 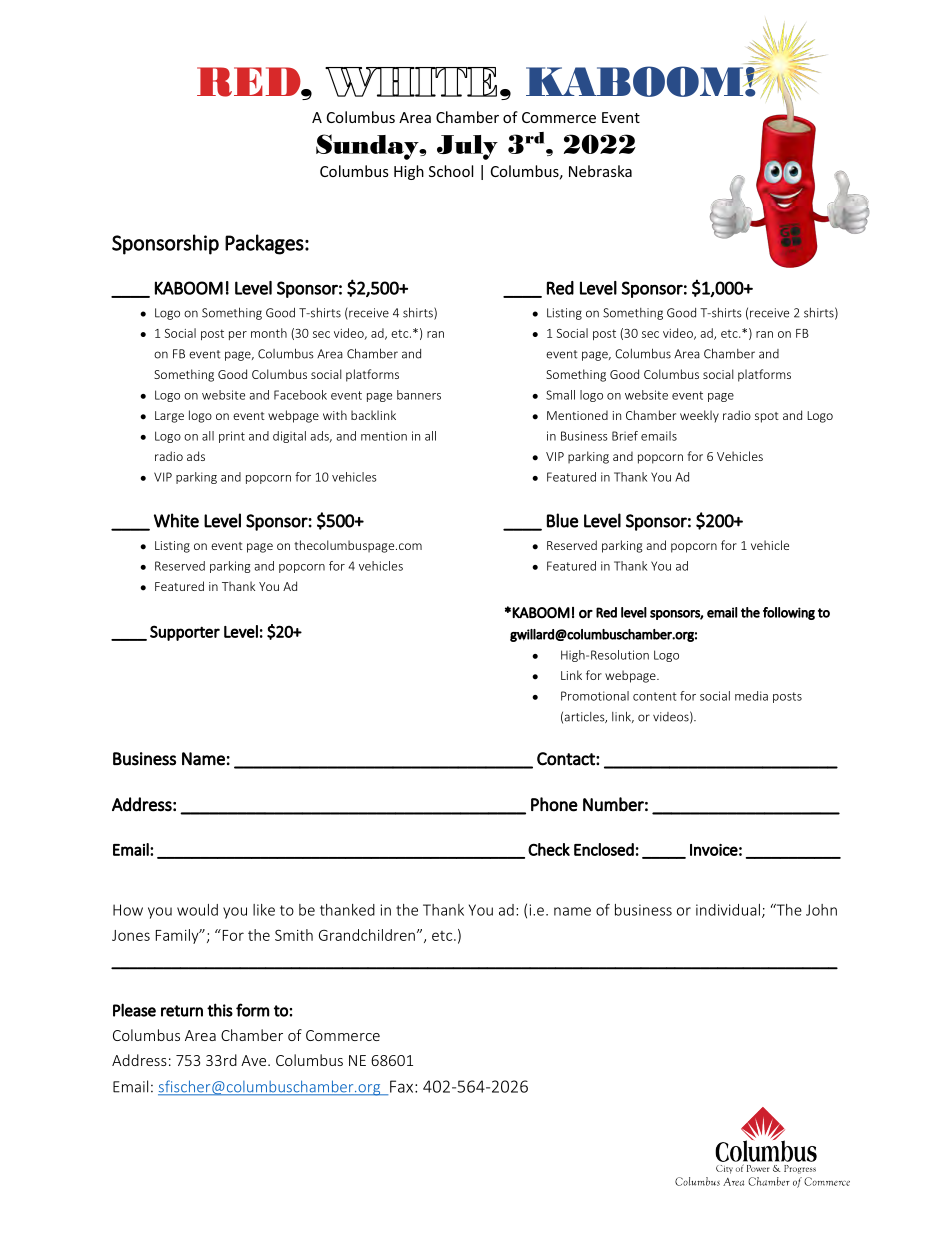 What do you see at coordinates (451, 171) in the document?
I see `School` at bounding box center [451, 171].
